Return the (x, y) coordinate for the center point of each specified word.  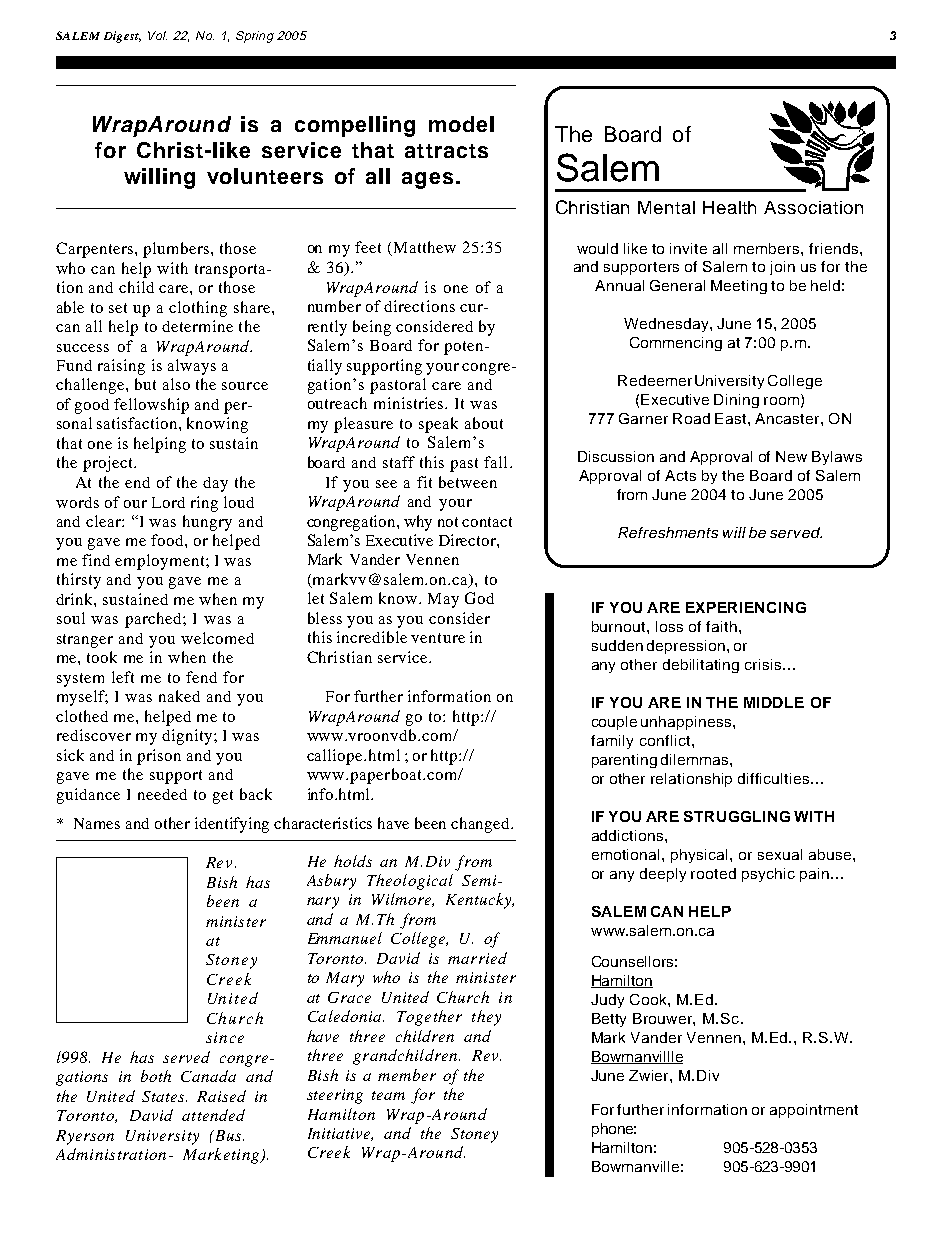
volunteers (265, 176)
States (164, 1096)
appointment (814, 1111)
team (388, 1095)
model (461, 124)
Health (729, 207)
